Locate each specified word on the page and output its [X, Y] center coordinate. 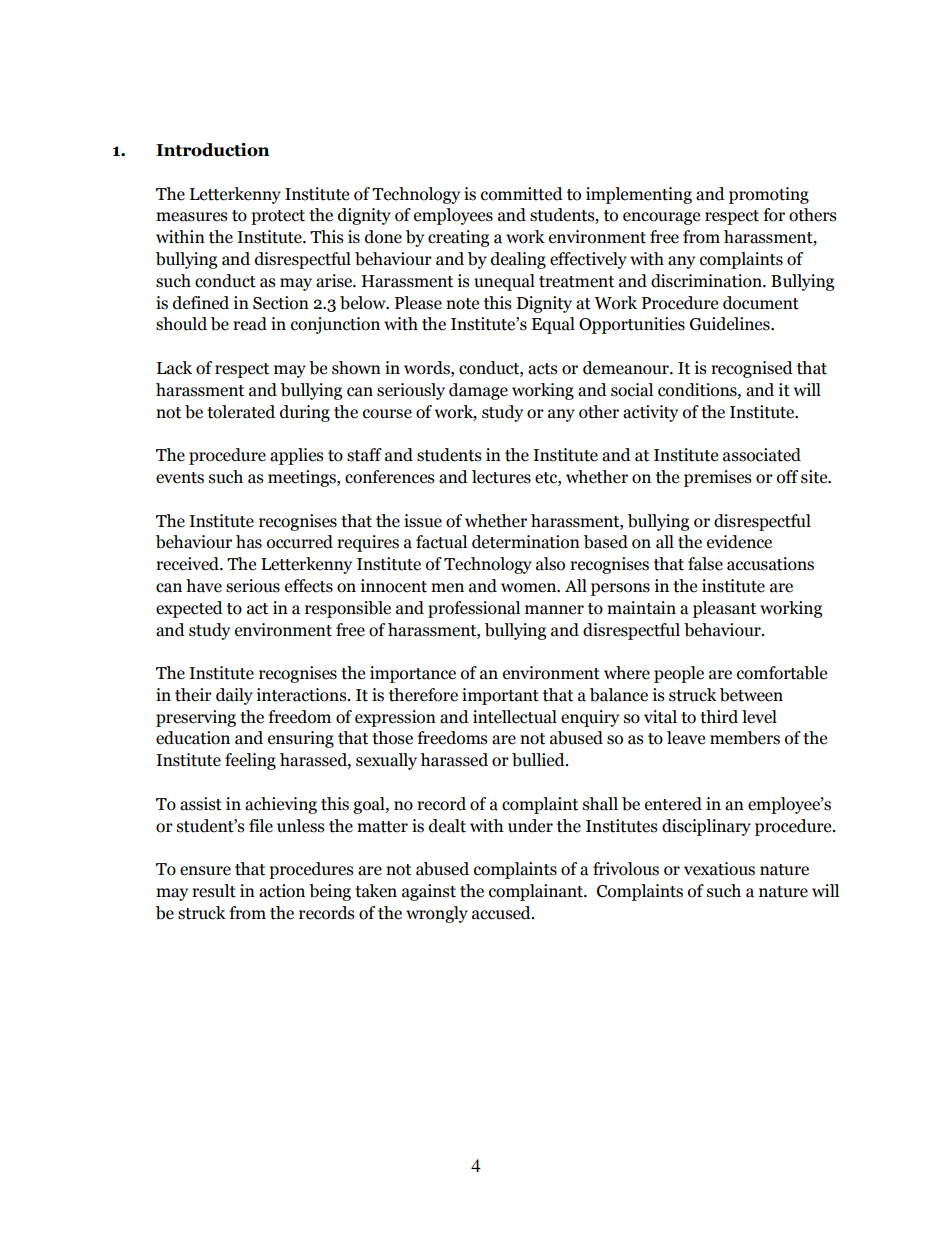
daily [234, 696]
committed [522, 194]
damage [478, 391]
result [214, 891]
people [679, 674]
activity [650, 413]
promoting [769, 195]
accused [502, 913]
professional [474, 609]
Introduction [212, 150]
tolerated [241, 412]
